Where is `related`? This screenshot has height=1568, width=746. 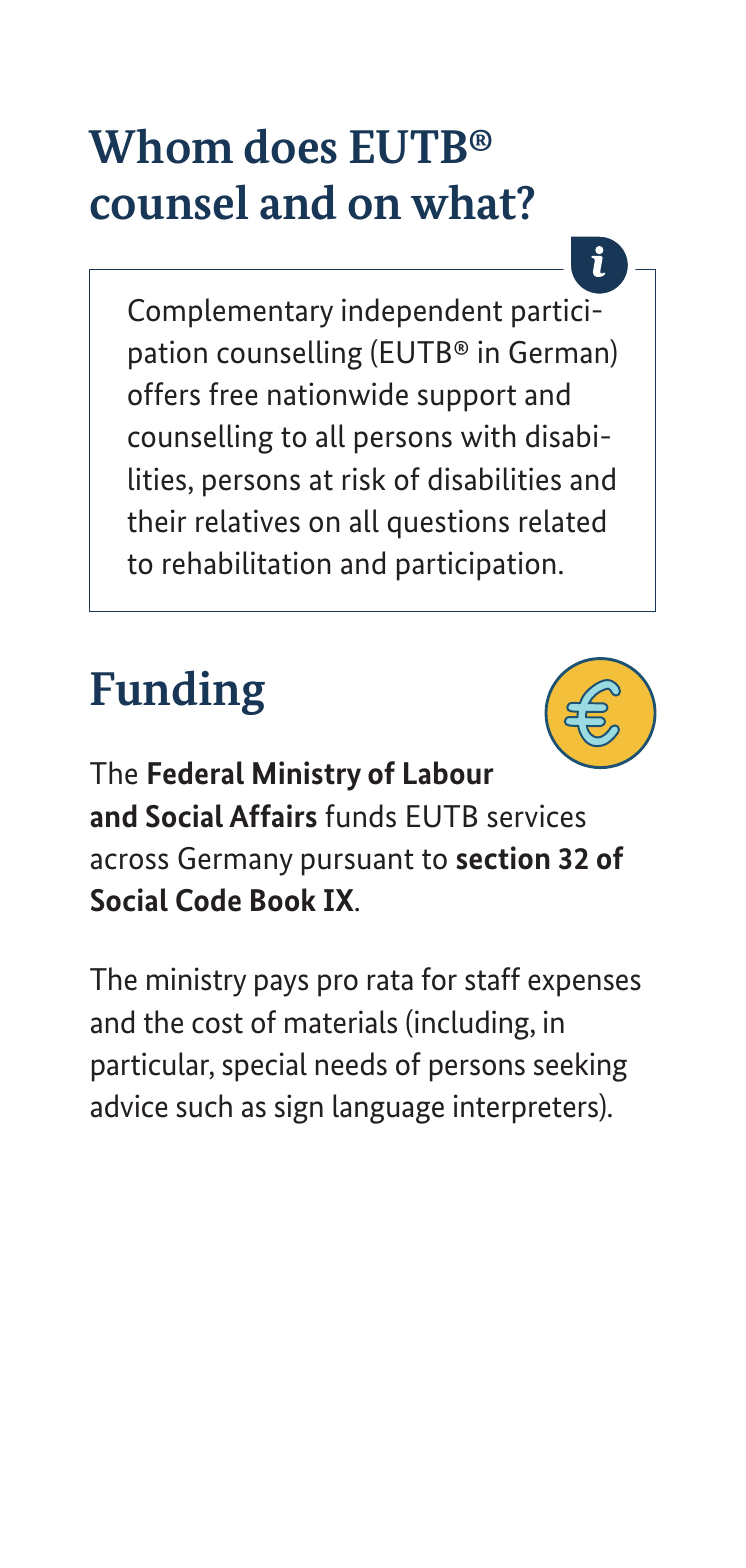
related is located at coordinates (562, 521).
